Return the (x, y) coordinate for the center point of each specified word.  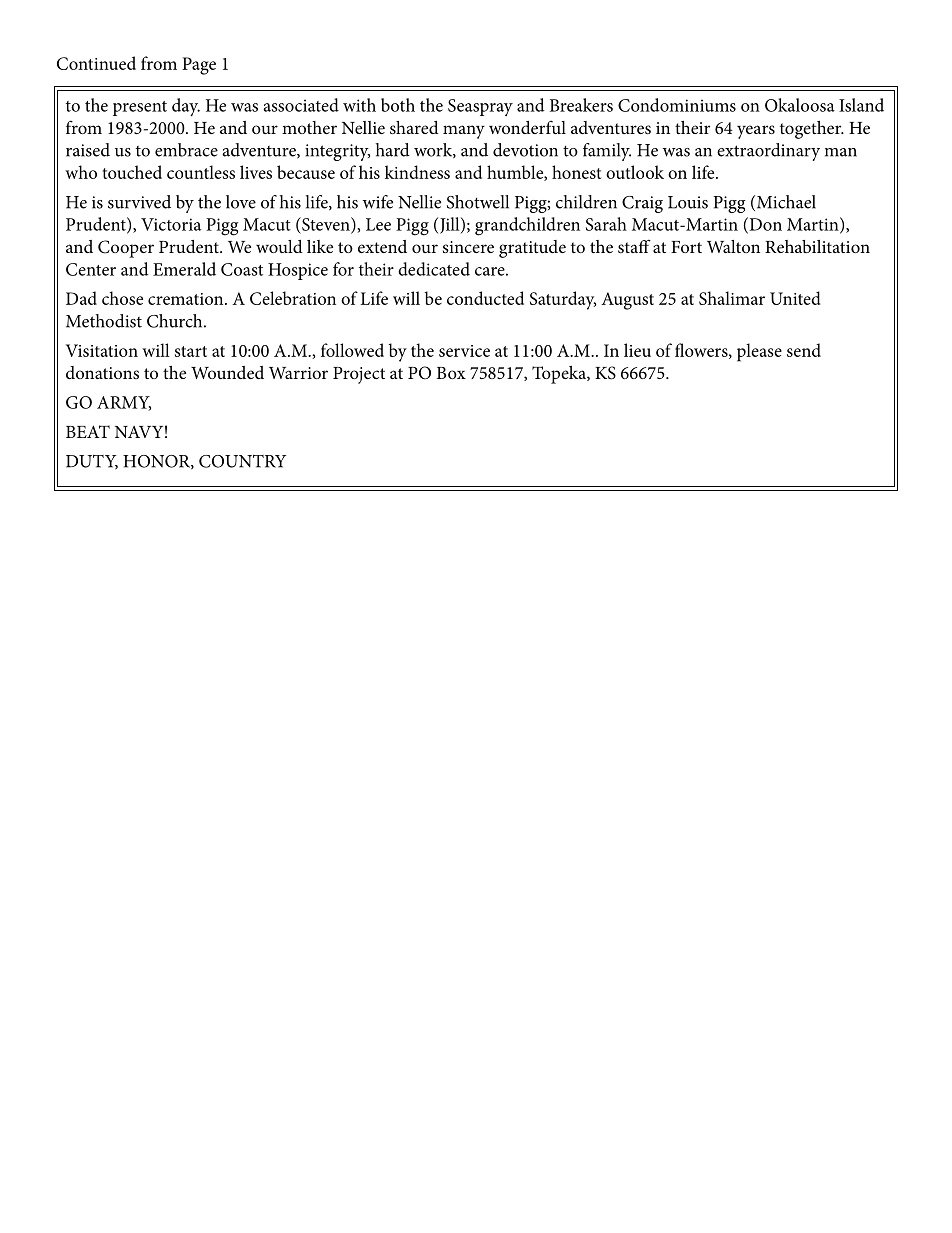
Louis (688, 202)
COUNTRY (242, 461)
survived (139, 202)
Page (199, 66)
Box (451, 373)
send (804, 350)
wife (378, 202)
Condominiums (677, 105)
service (464, 351)
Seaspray (480, 107)
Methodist (104, 321)
